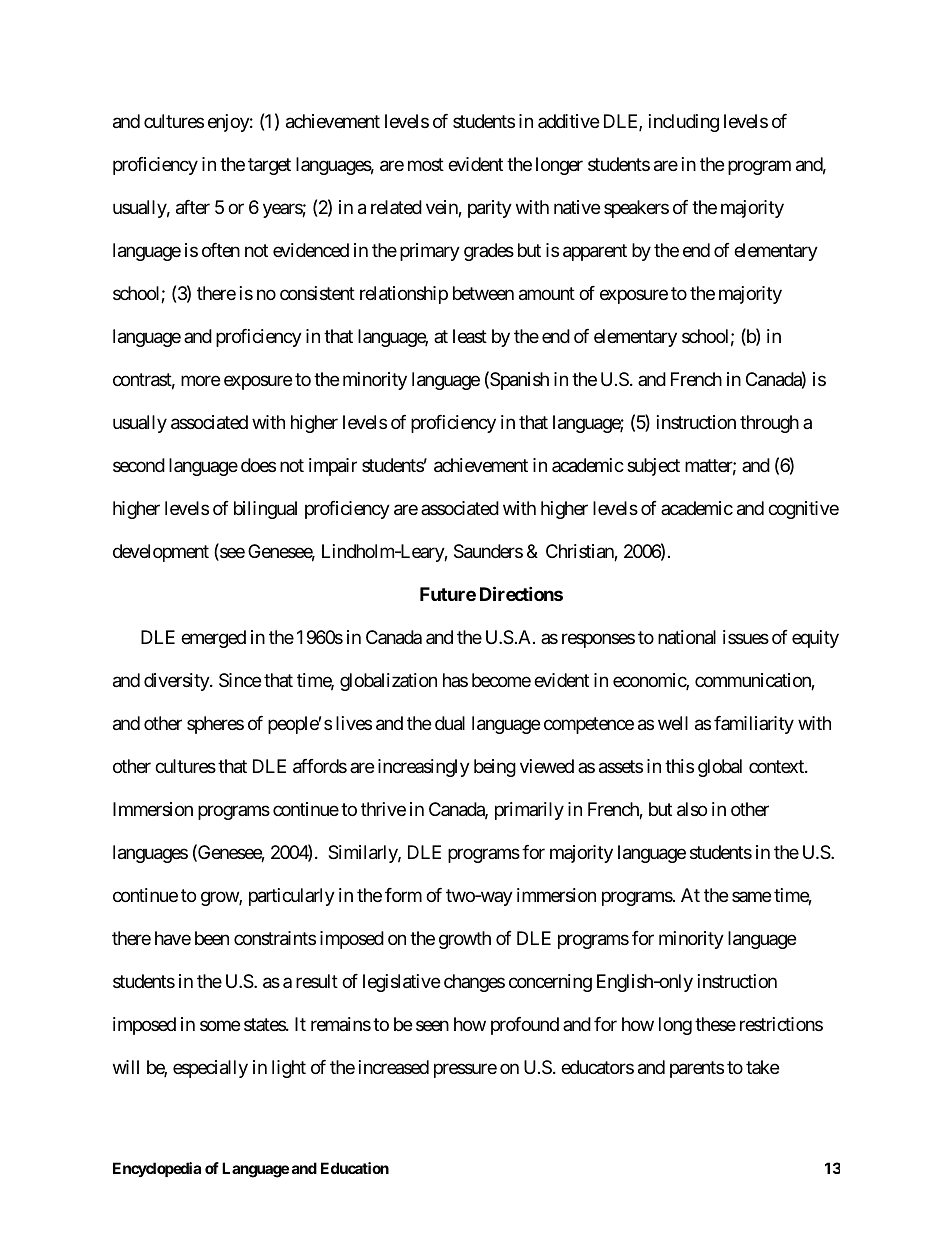  Describe the element at coordinates (426, 165) in the document. I see `most` at that location.
